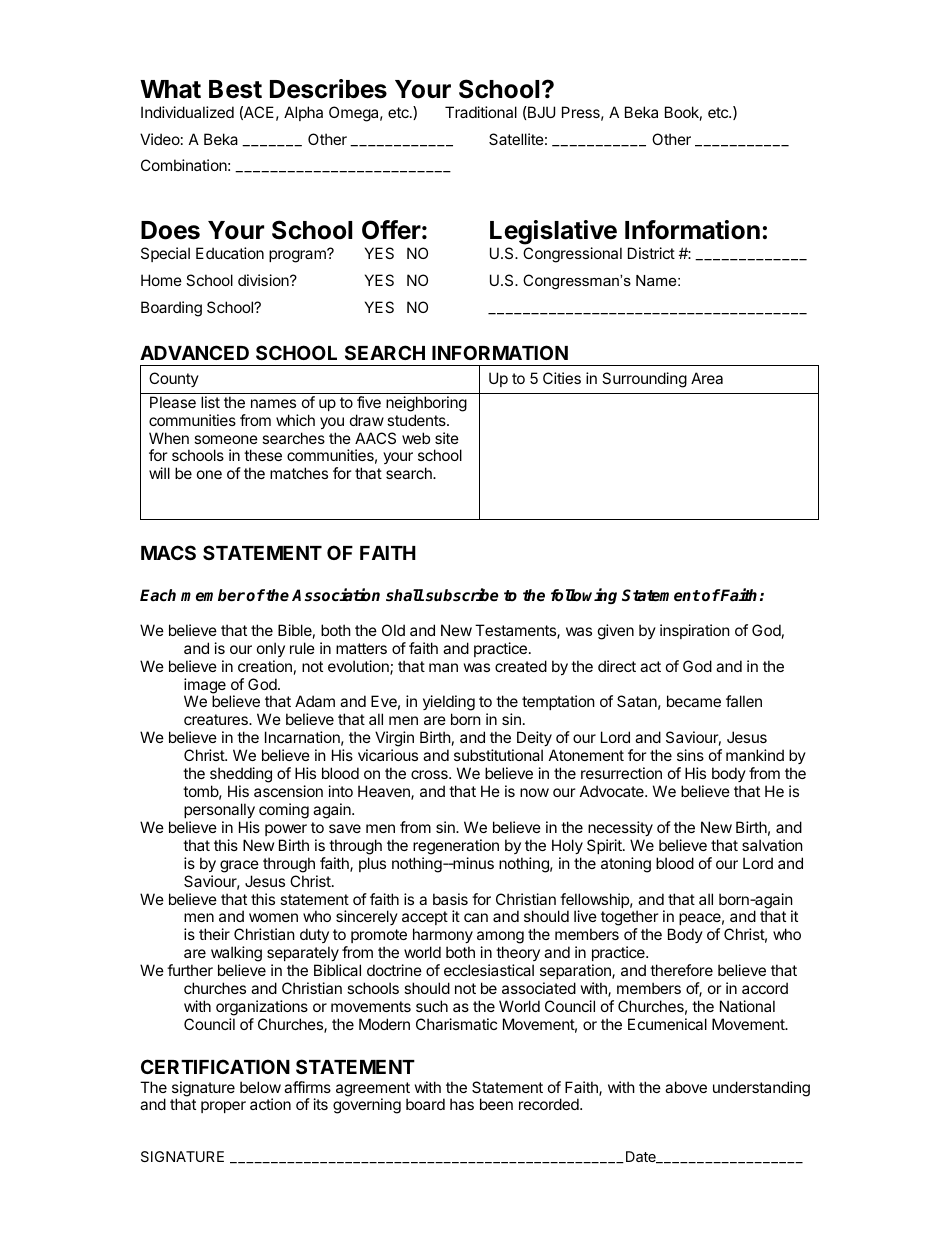 Image resolution: width=952 pixels, height=1233 pixels. I want to click on salvation, so click(772, 845).
